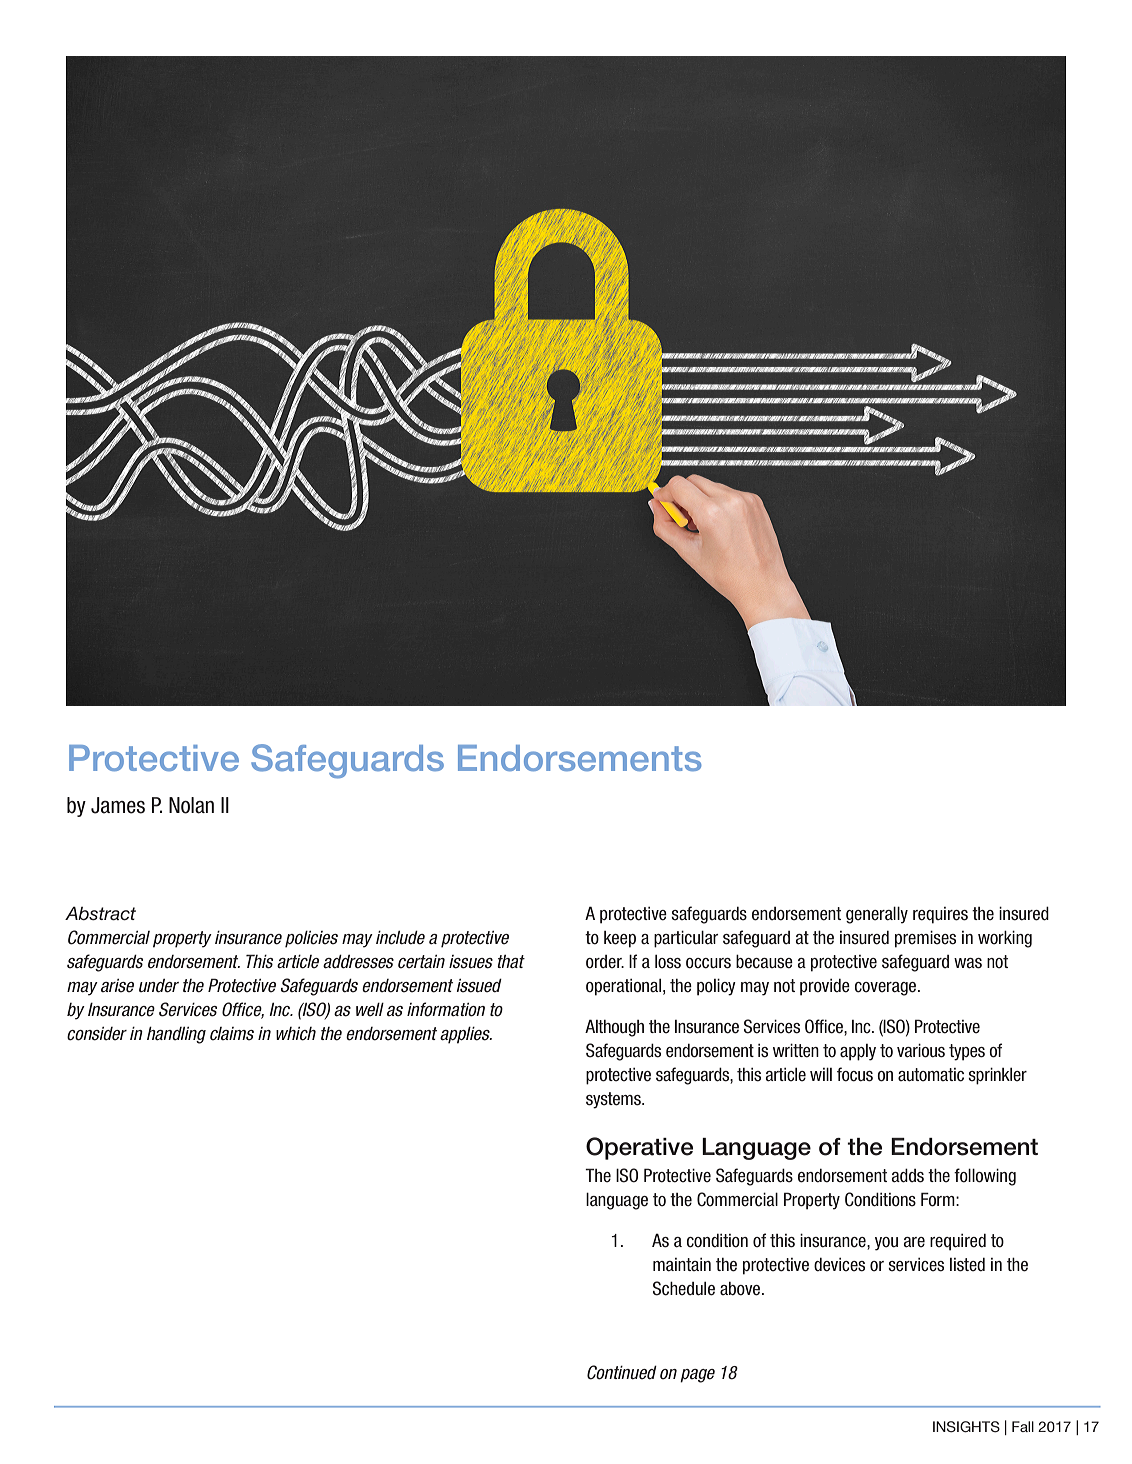 This screenshot has width=1132, height=1464. Describe the element at coordinates (159, 986) in the screenshot. I see `under` at that location.
